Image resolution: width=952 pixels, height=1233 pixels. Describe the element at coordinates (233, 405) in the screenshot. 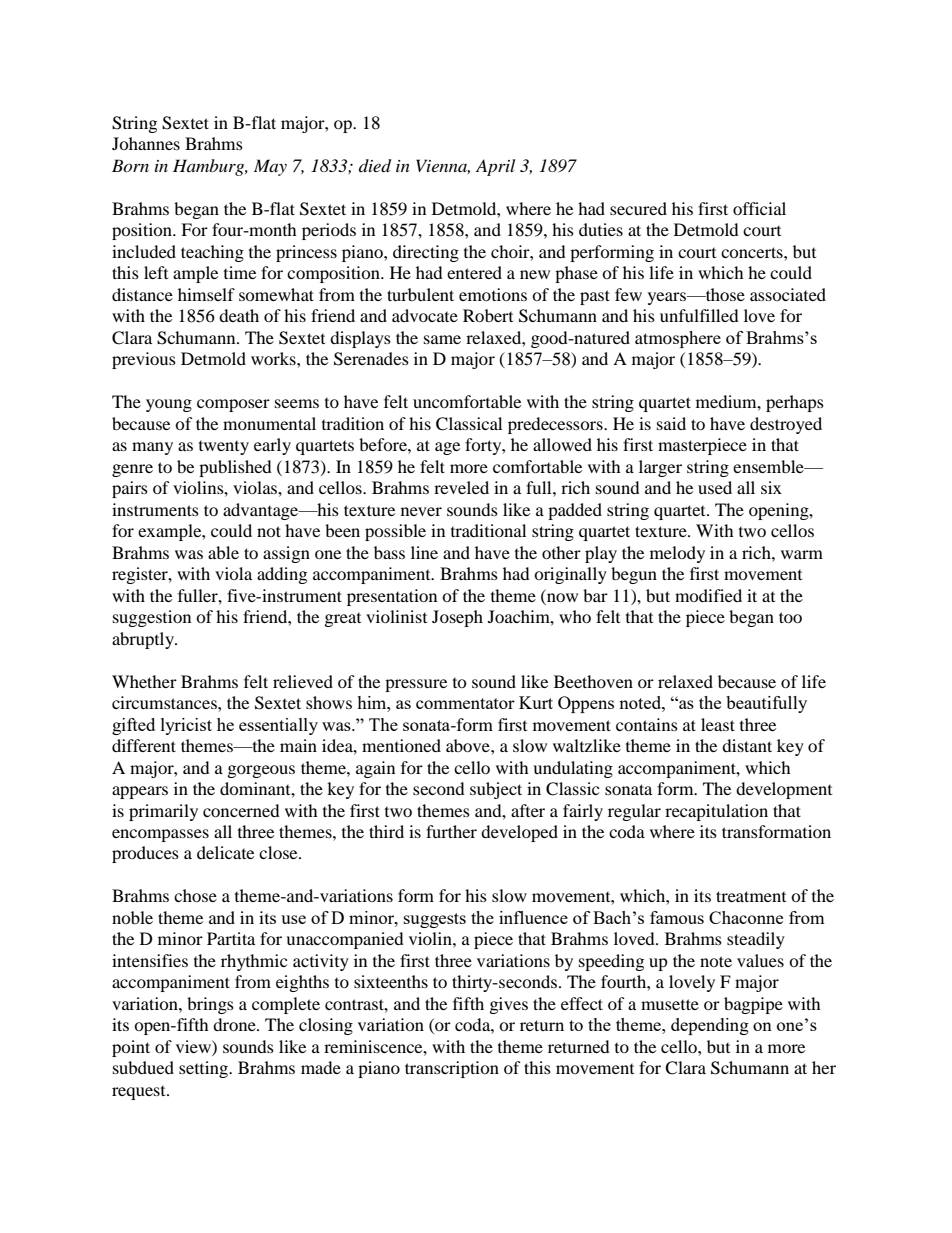

I see `composer` at that location.
